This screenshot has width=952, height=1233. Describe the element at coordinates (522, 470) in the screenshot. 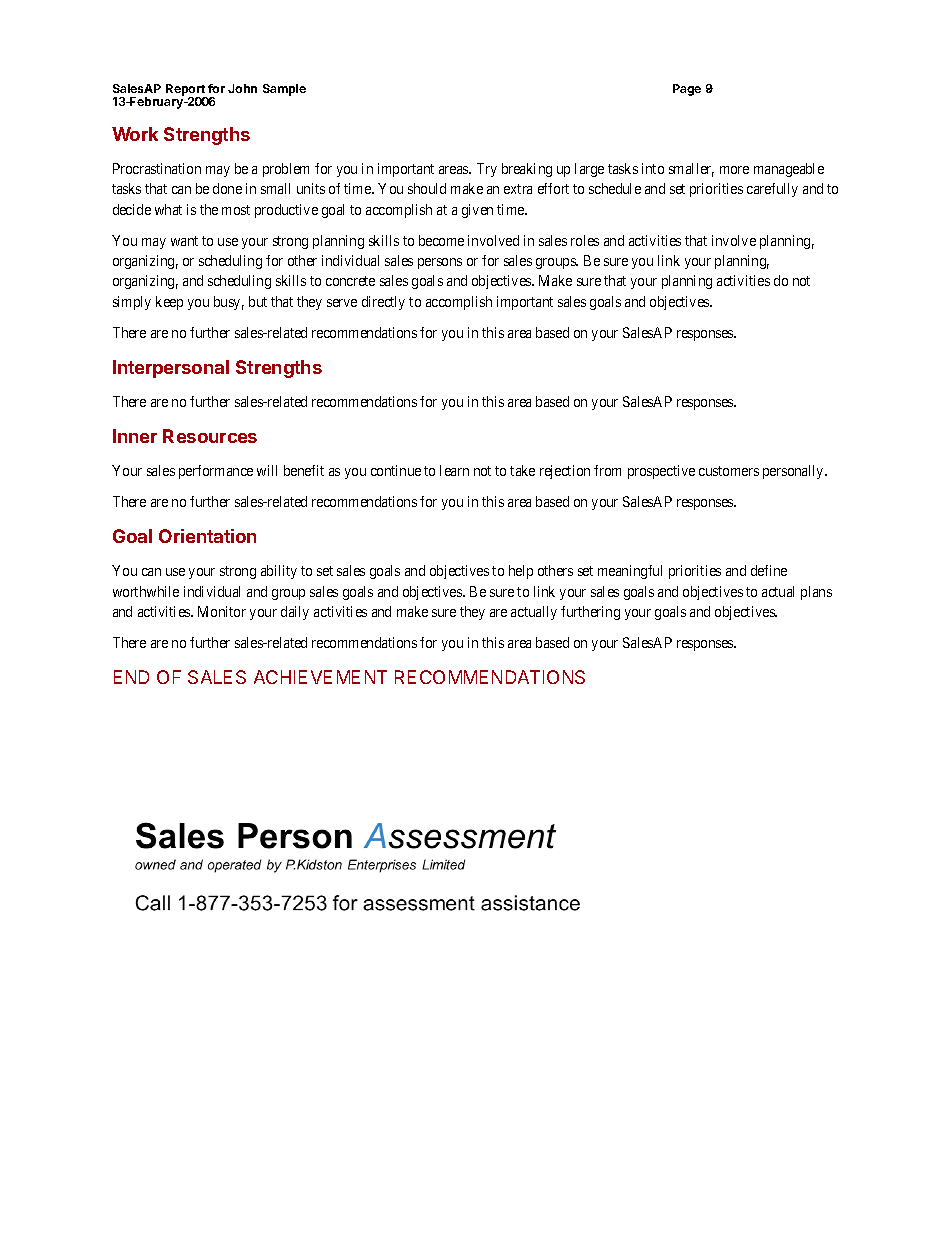

I see `take` at that location.
